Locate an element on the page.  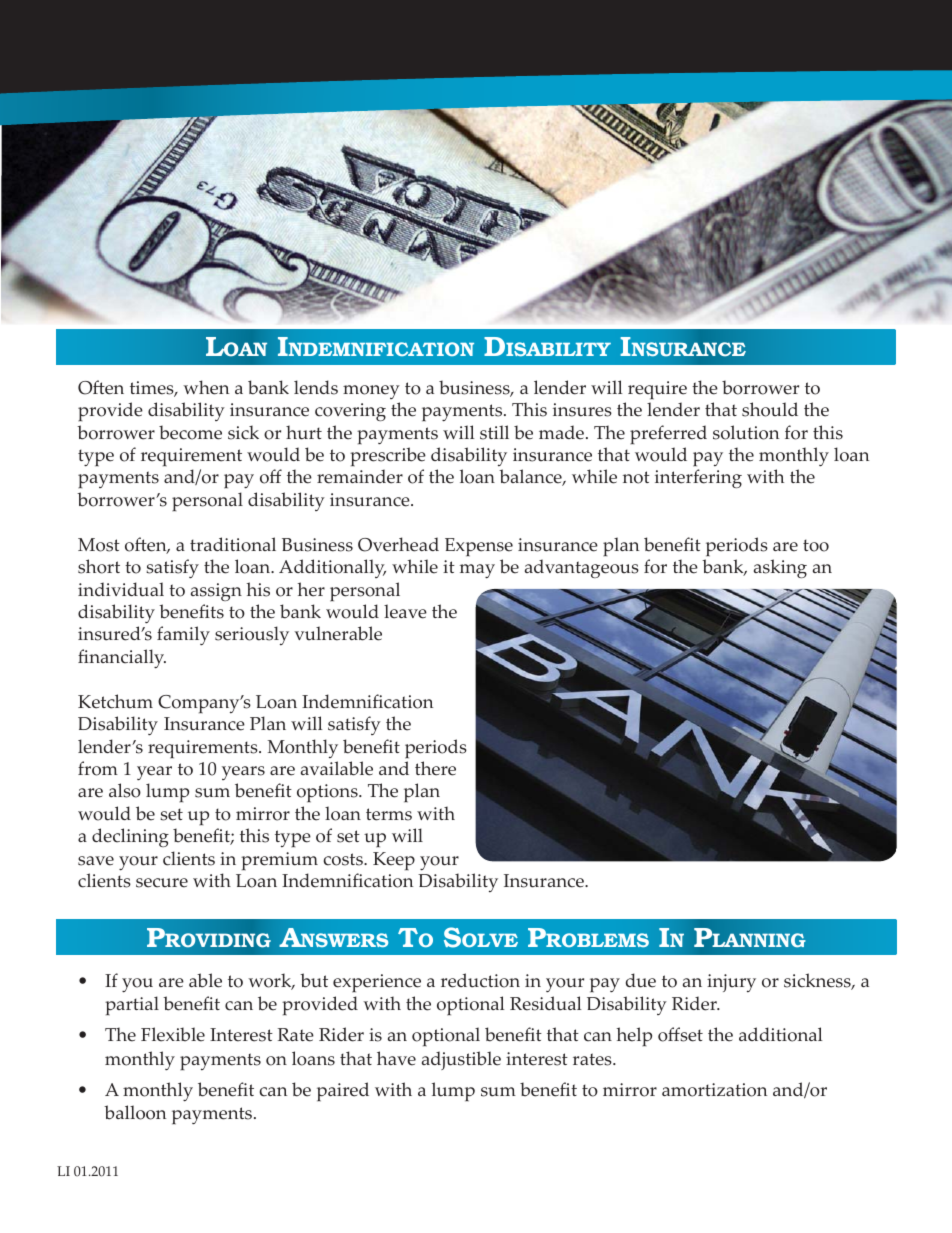
Flexible is located at coordinates (173, 1034).
